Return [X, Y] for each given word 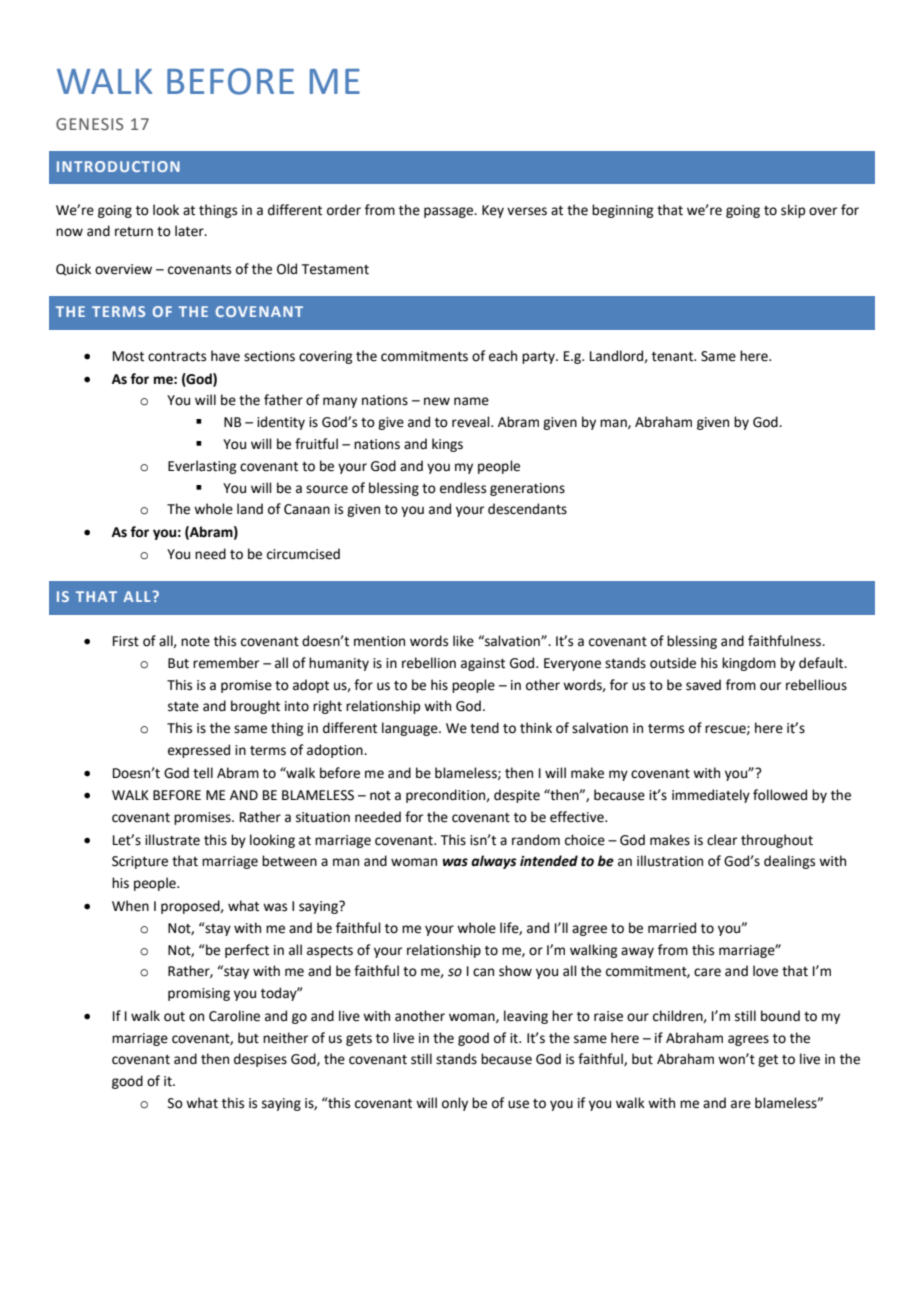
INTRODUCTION [118, 166]
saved [703, 685]
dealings [789, 862]
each [503, 356]
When [130, 906]
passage [450, 212]
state [183, 707]
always [494, 862]
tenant [674, 357]
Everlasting [202, 467]
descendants [527, 509]
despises [260, 1060]
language [411, 729]
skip [793, 211]
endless [463, 488]
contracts [177, 357]
